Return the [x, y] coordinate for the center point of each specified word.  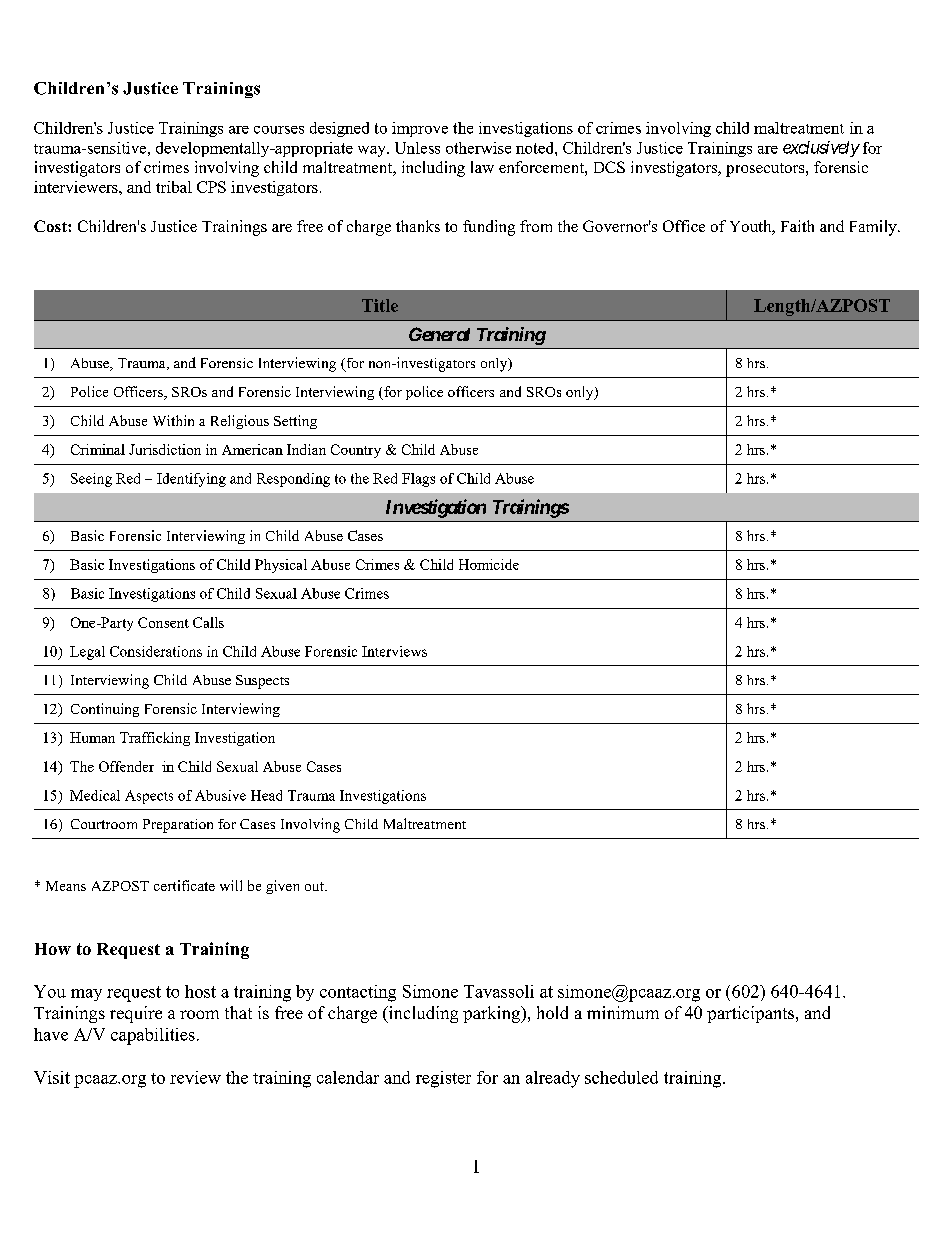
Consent [163, 622]
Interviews [394, 651]
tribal [174, 187]
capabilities [153, 1036]
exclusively [821, 149]
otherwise [478, 148]
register [443, 1079]
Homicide [489, 564]
